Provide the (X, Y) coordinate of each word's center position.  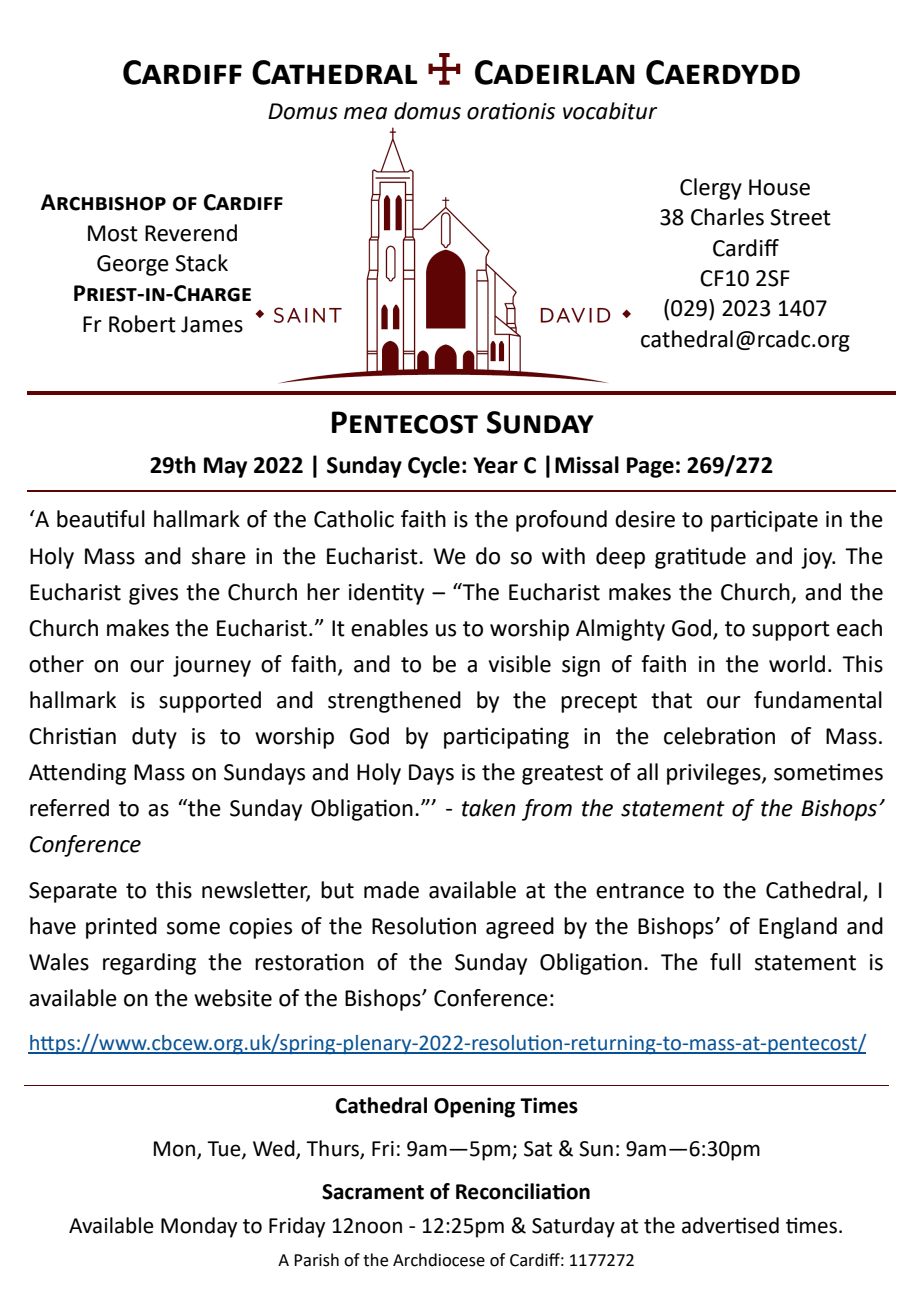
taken (488, 808)
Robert (142, 324)
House (779, 187)
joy (818, 558)
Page (650, 467)
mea (365, 113)
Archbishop (103, 202)
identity (386, 594)
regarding (149, 964)
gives (153, 594)
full (725, 962)
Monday (199, 1227)
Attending (77, 774)
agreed (520, 928)
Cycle (434, 467)
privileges (715, 774)
